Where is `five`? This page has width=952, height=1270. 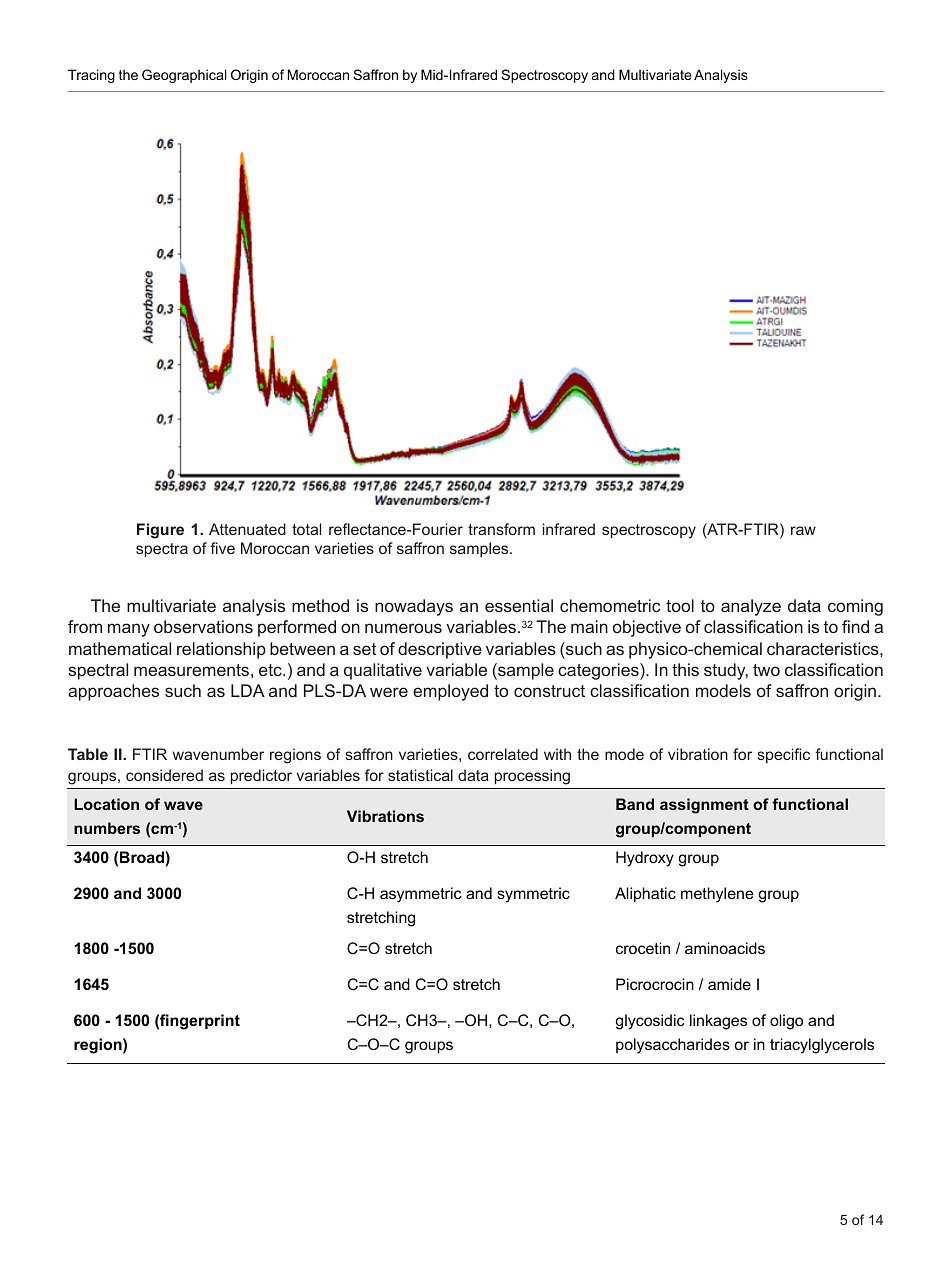 five is located at coordinates (222, 548).
